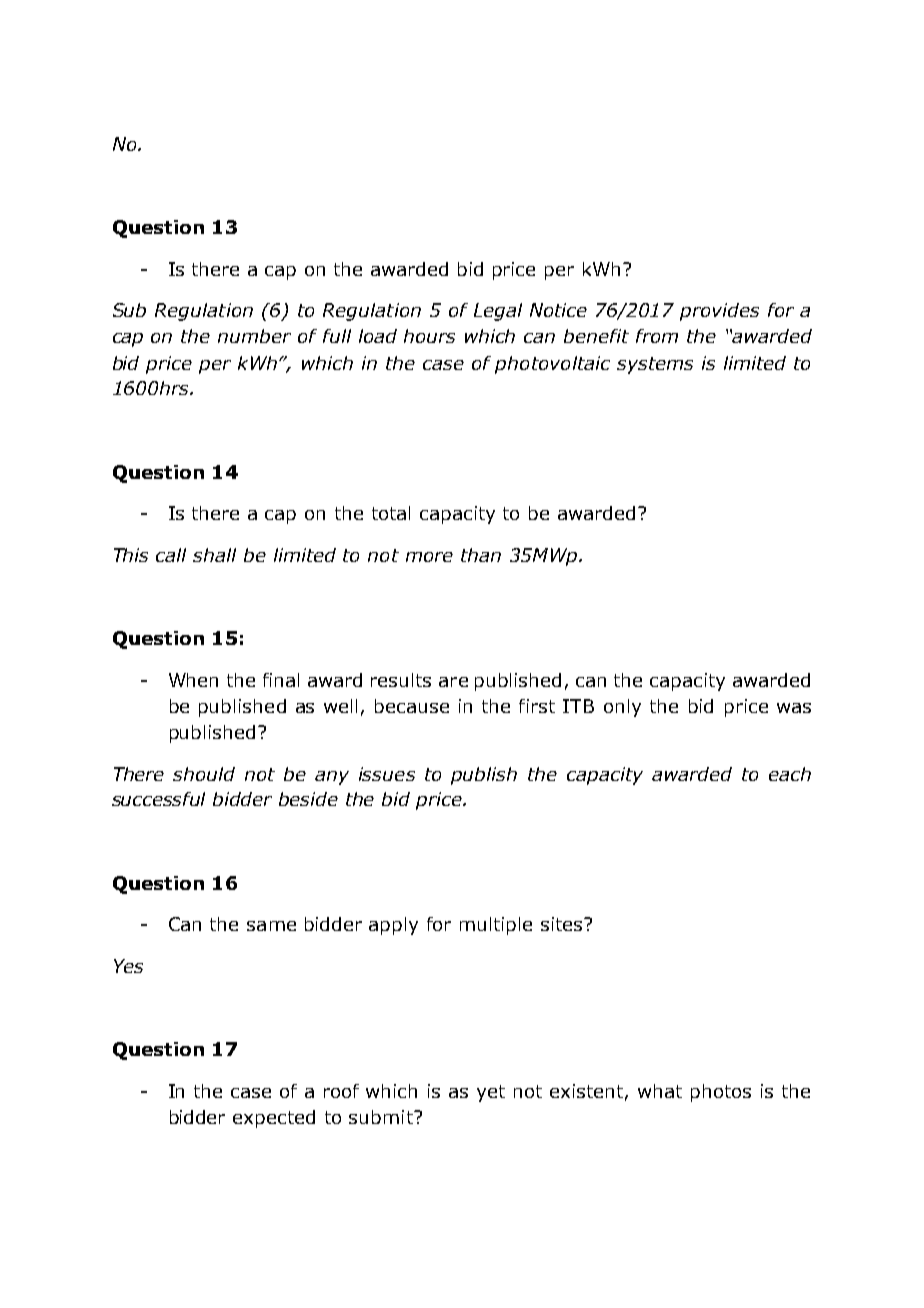 The width and height of the page is (924, 1308). I want to click on issues, so click(387, 774).
